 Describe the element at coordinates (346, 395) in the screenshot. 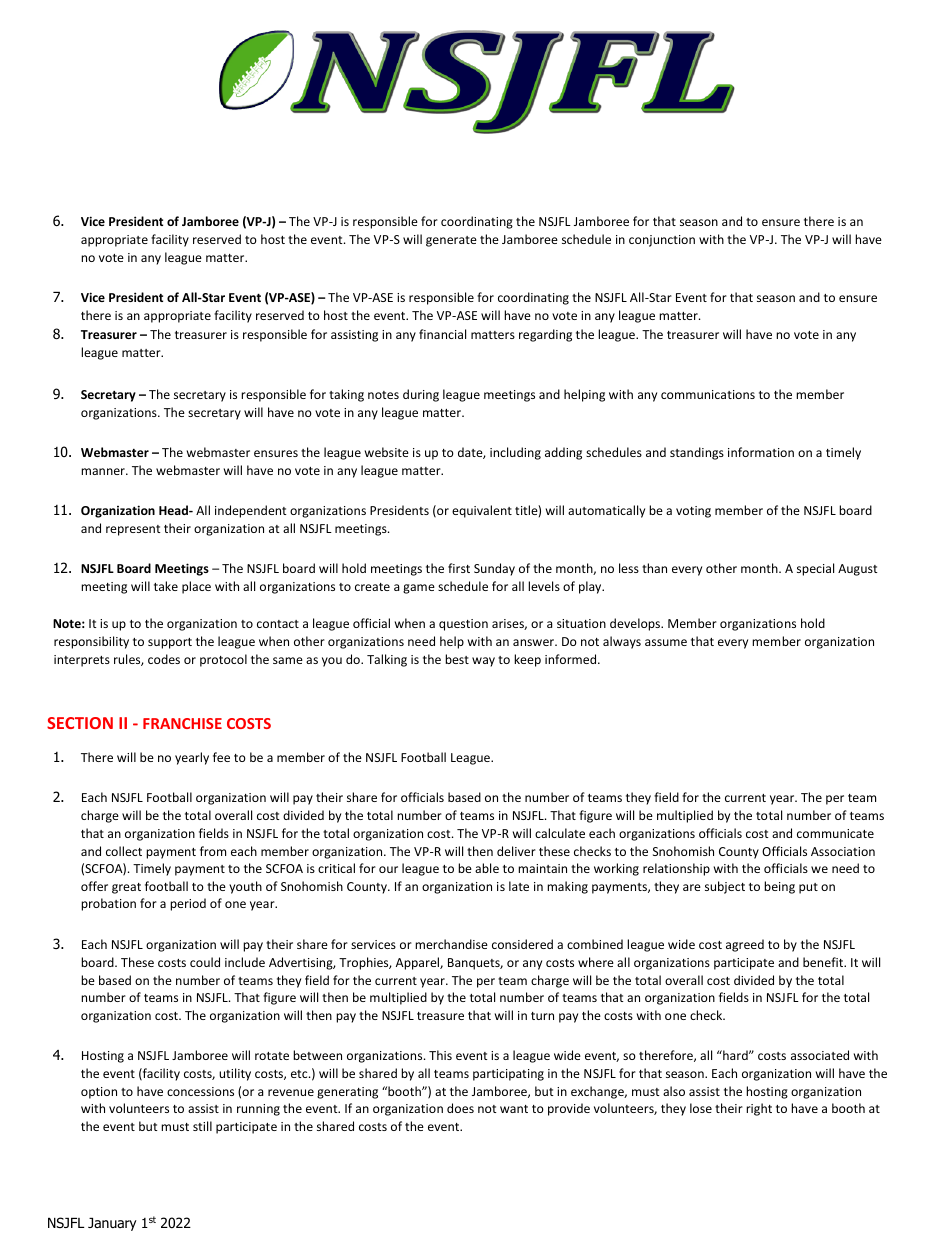

I see `taking` at that location.
